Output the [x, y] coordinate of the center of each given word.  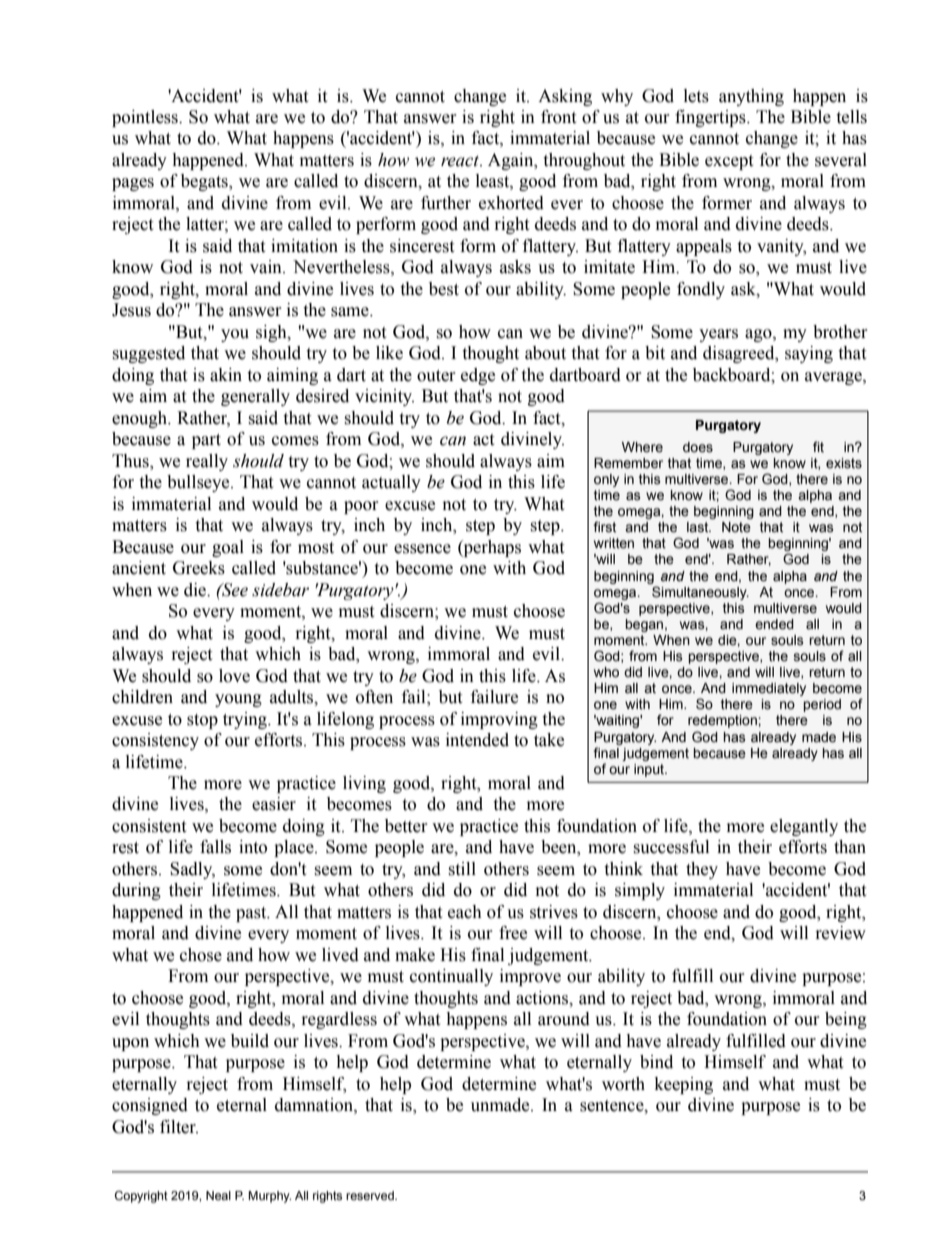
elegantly [804, 827]
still [462, 869]
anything [751, 97]
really [207, 462]
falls [215, 847]
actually [391, 483]
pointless [146, 118]
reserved [371, 1195]
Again [512, 161]
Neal [218, 1195]
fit [818, 446]
